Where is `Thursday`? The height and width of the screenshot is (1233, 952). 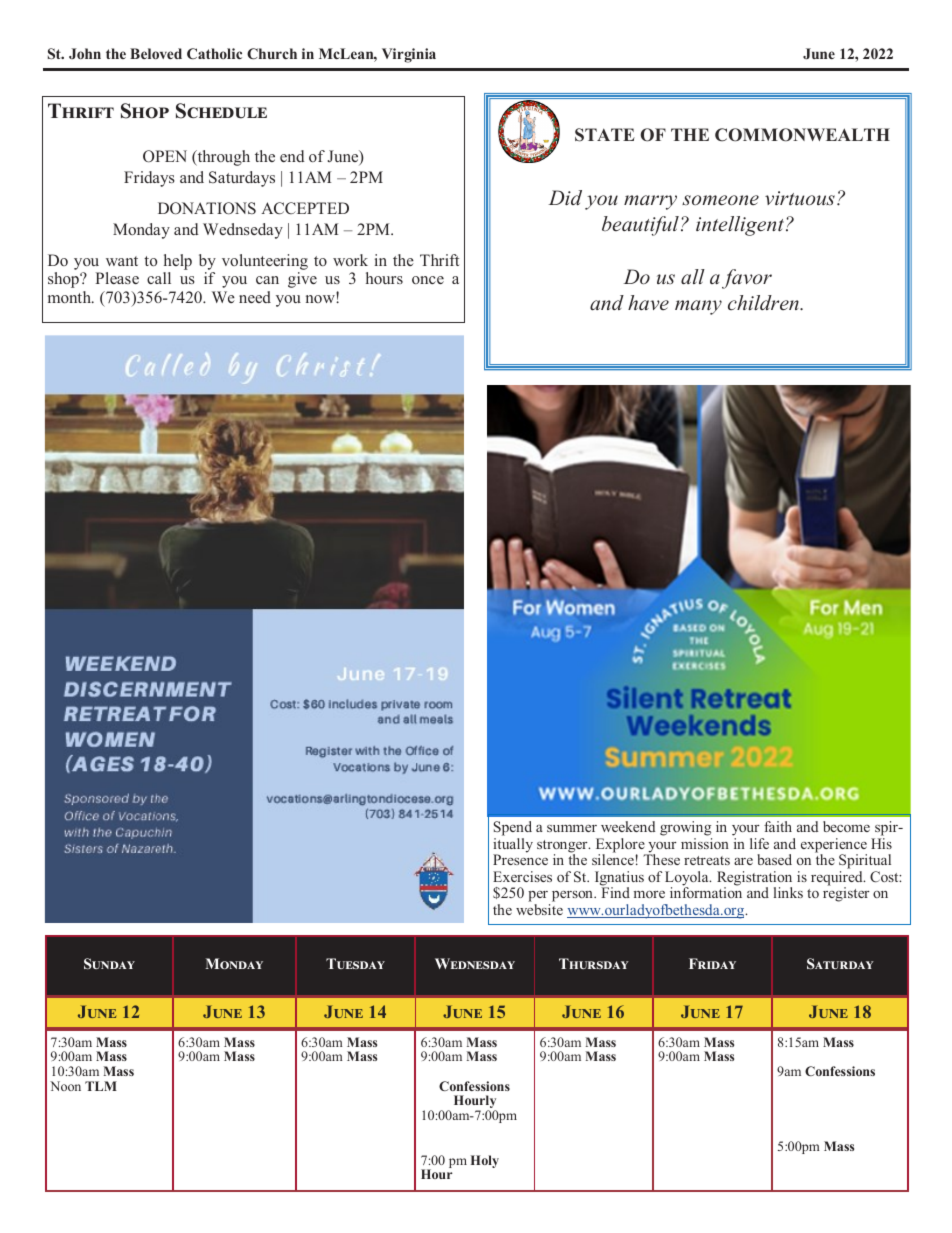
Thursday is located at coordinates (594, 963).
